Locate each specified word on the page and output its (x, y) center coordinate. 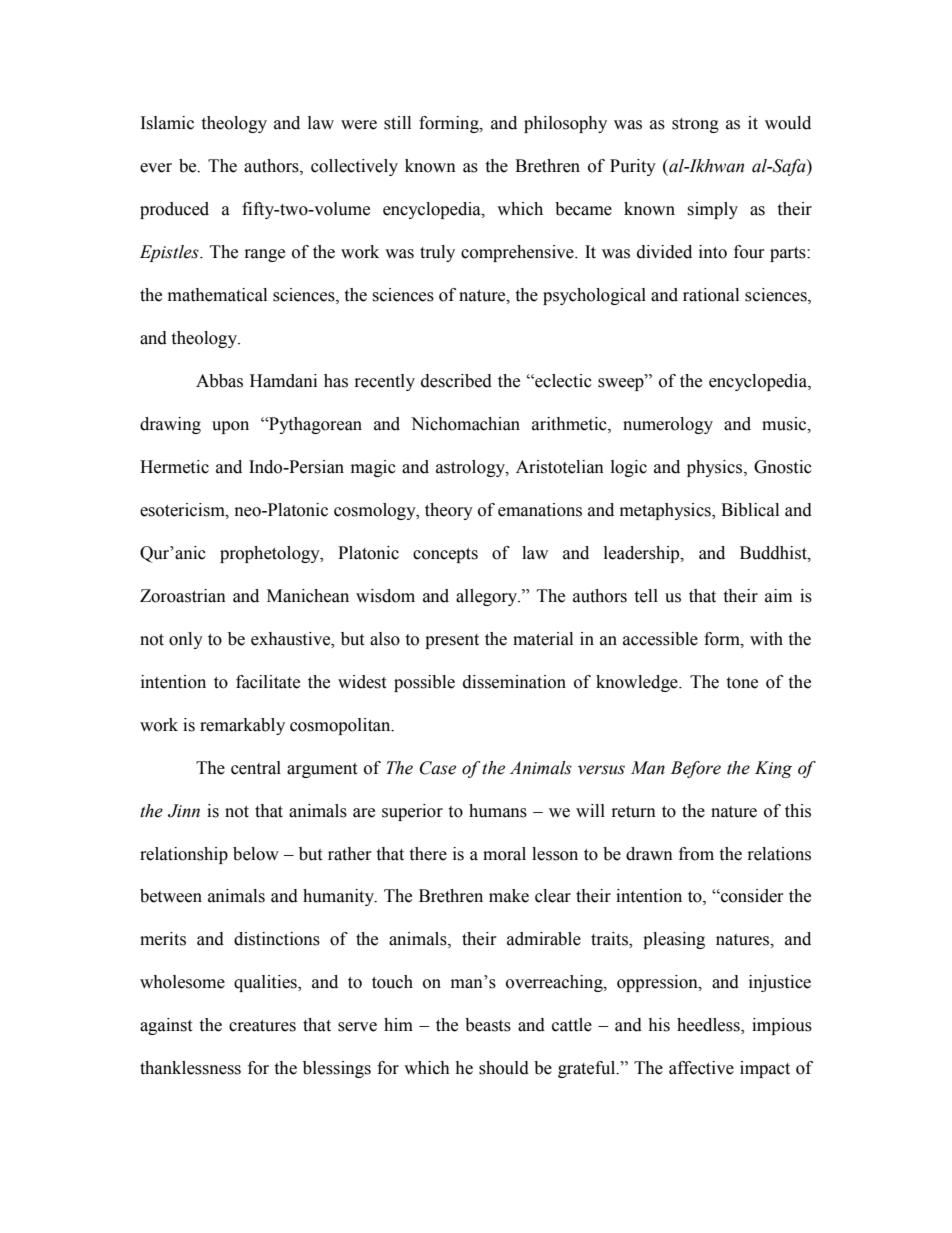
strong (695, 125)
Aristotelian (560, 467)
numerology (668, 425)
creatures (262, 1026)
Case (438, 768)
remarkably (242, 726)
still (397, 123)
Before (696, 769)
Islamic (167, 123)
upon (230, 427)
